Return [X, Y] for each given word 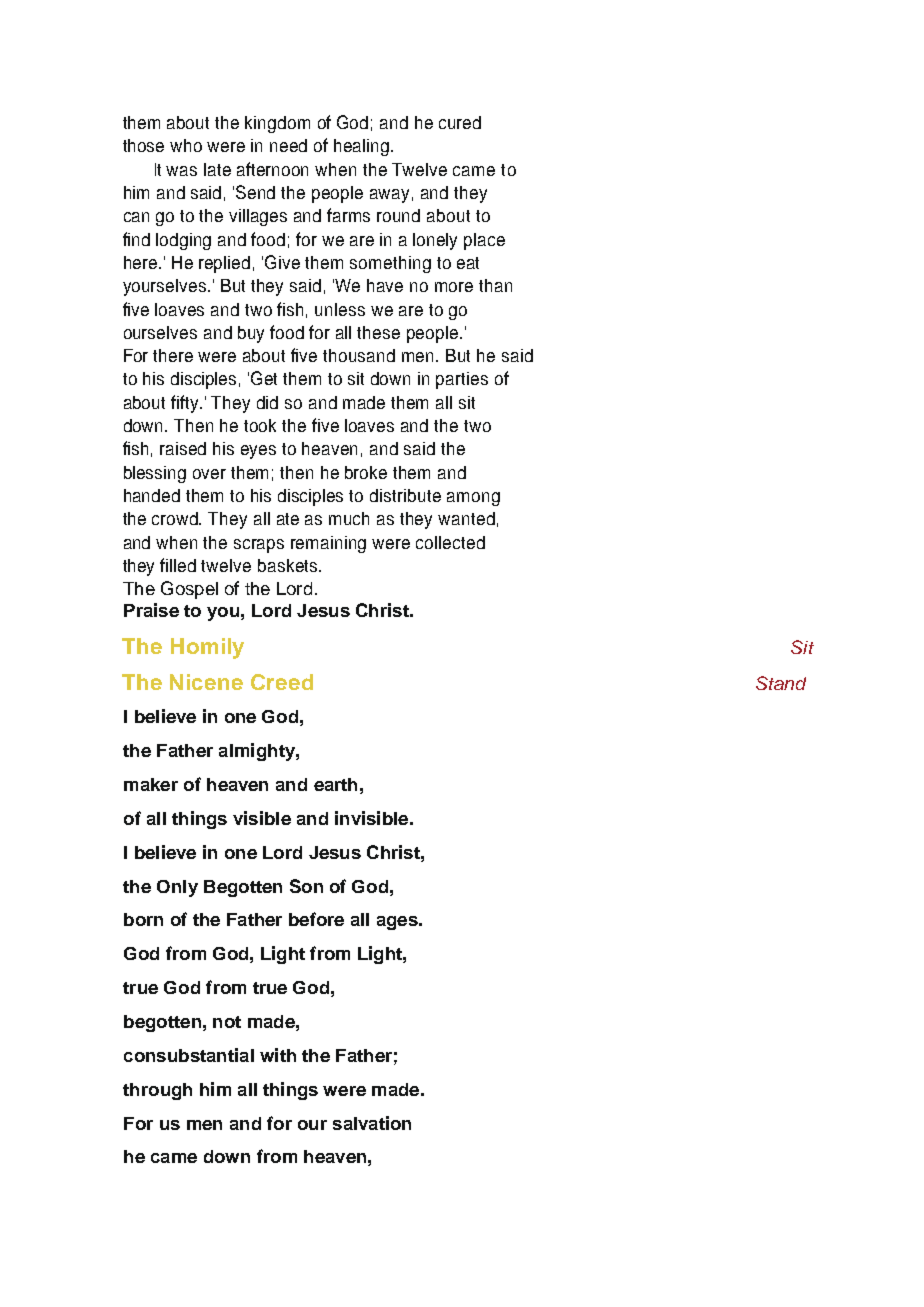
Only [177, 888]
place [484, 241]
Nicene [206, 682]
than [495, 285]
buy [251, 334]
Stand [781, 683]
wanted [466, 518]
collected [450, 542]
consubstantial [189, 1055]
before [316, 919]
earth [335, 784]
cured [460, 122]
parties [462, 380]
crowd [176, 518]
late [217, 169]
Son [306, 886]
